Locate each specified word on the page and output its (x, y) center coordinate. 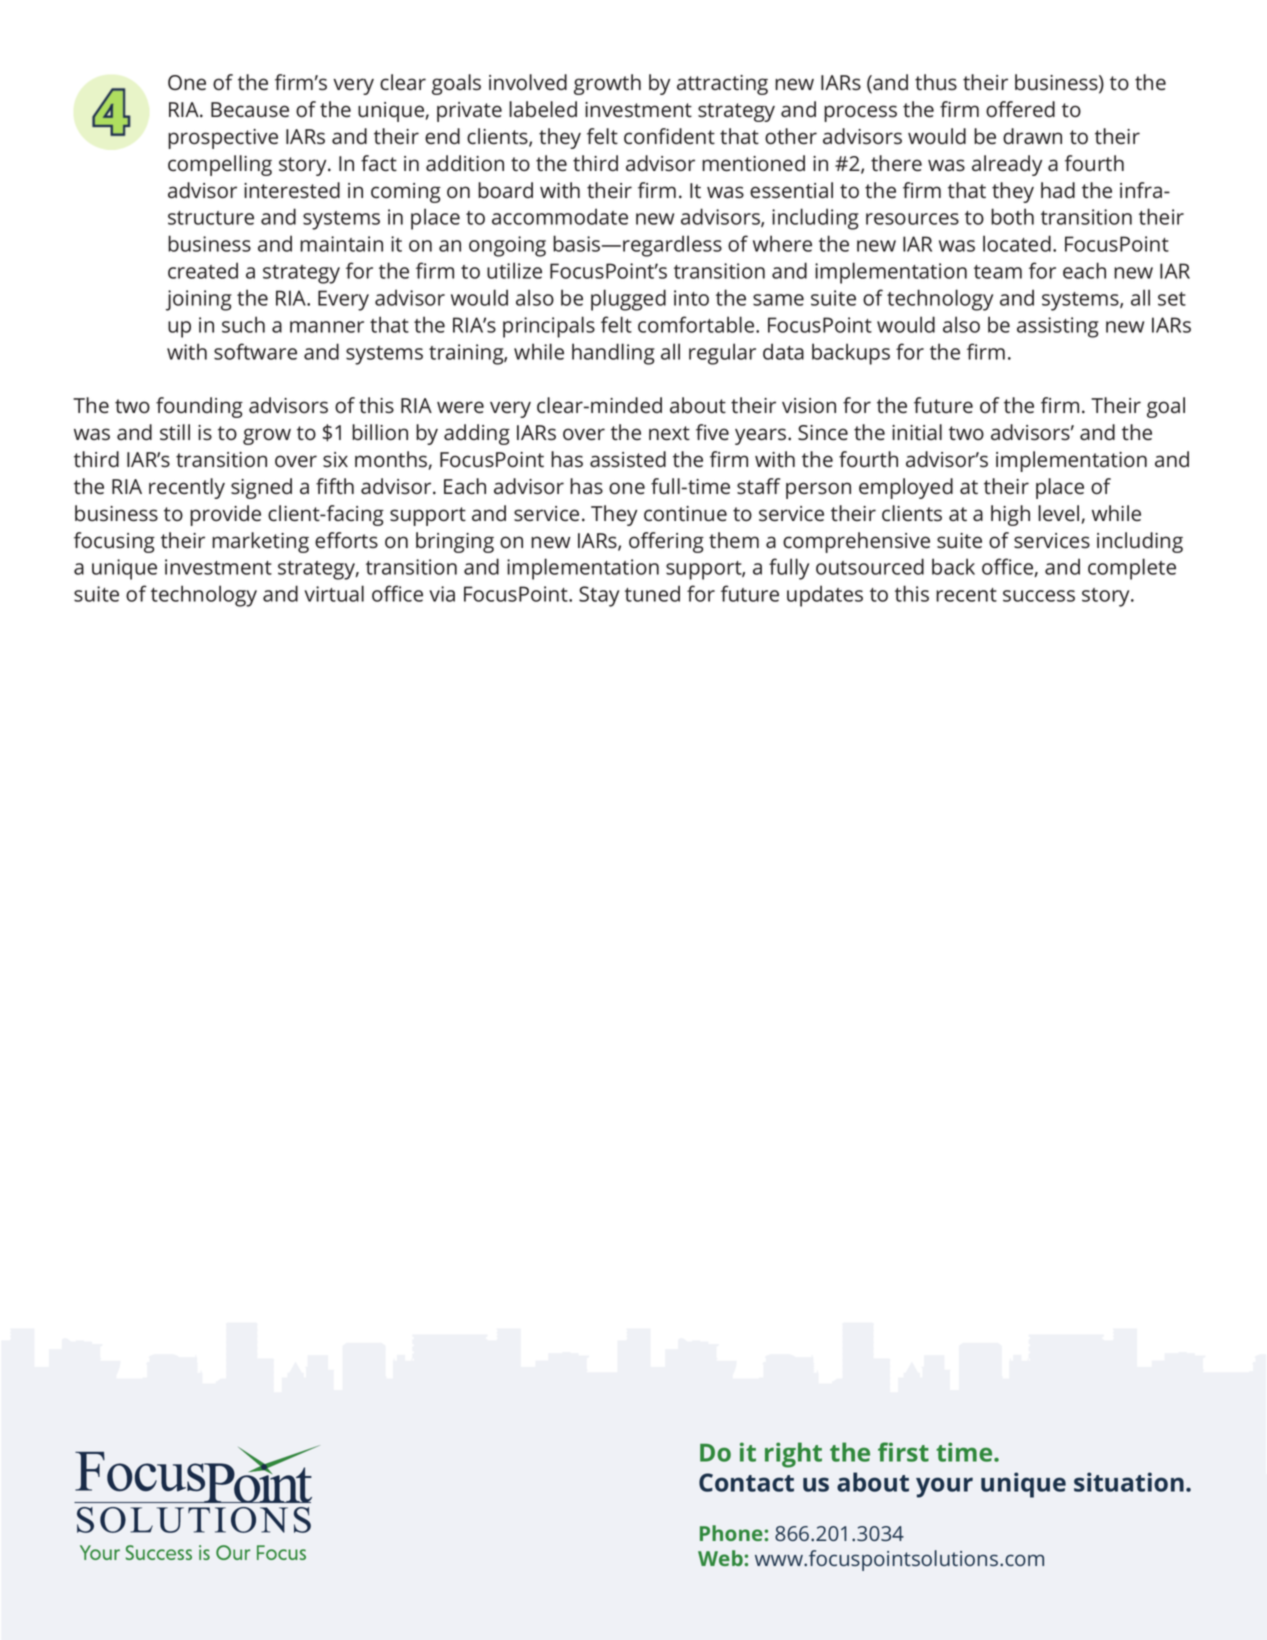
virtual (334, 593)
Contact (746, 1482)
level (1058, 513)
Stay (599, 596)
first (903, 1452)
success (1039, 596)
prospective (223, 139)
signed (261, 488)
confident (669, 136)
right (793, 1455)
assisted (628, 459)
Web (721, 1558)
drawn (1032, 136)
